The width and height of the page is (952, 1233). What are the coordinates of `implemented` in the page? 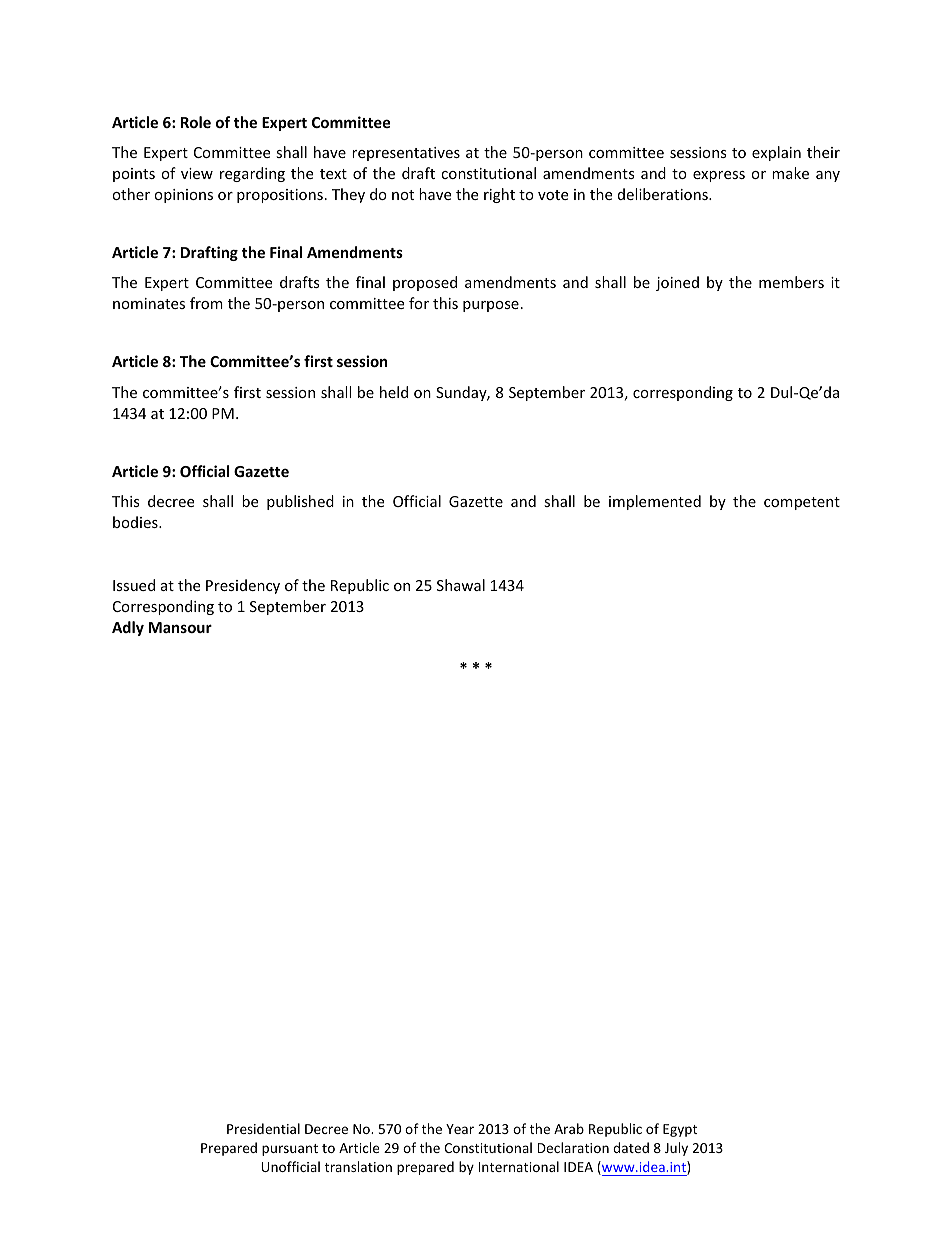 It's located at (655, 502).
